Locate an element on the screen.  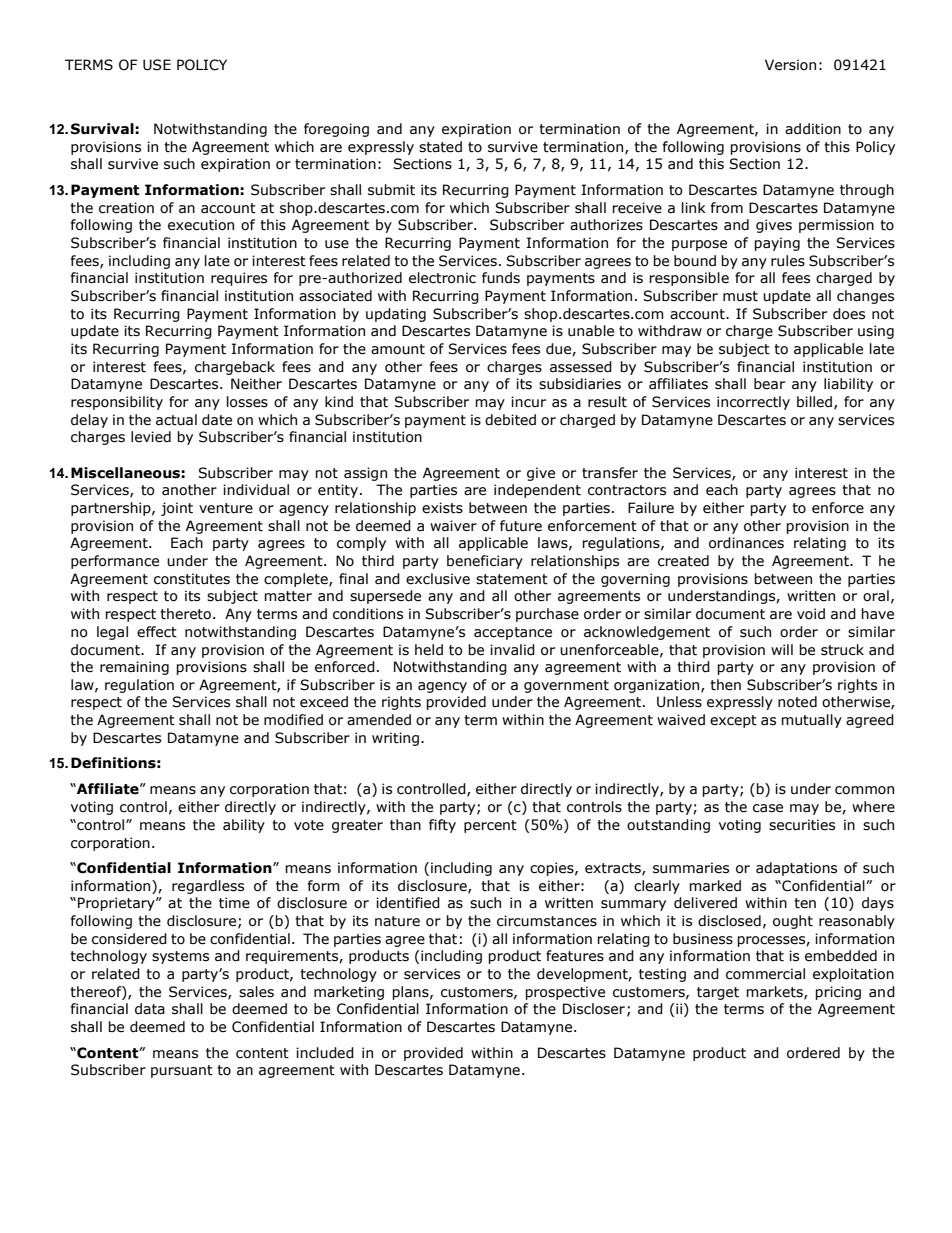
funds is located at coordinates (501, 278).
